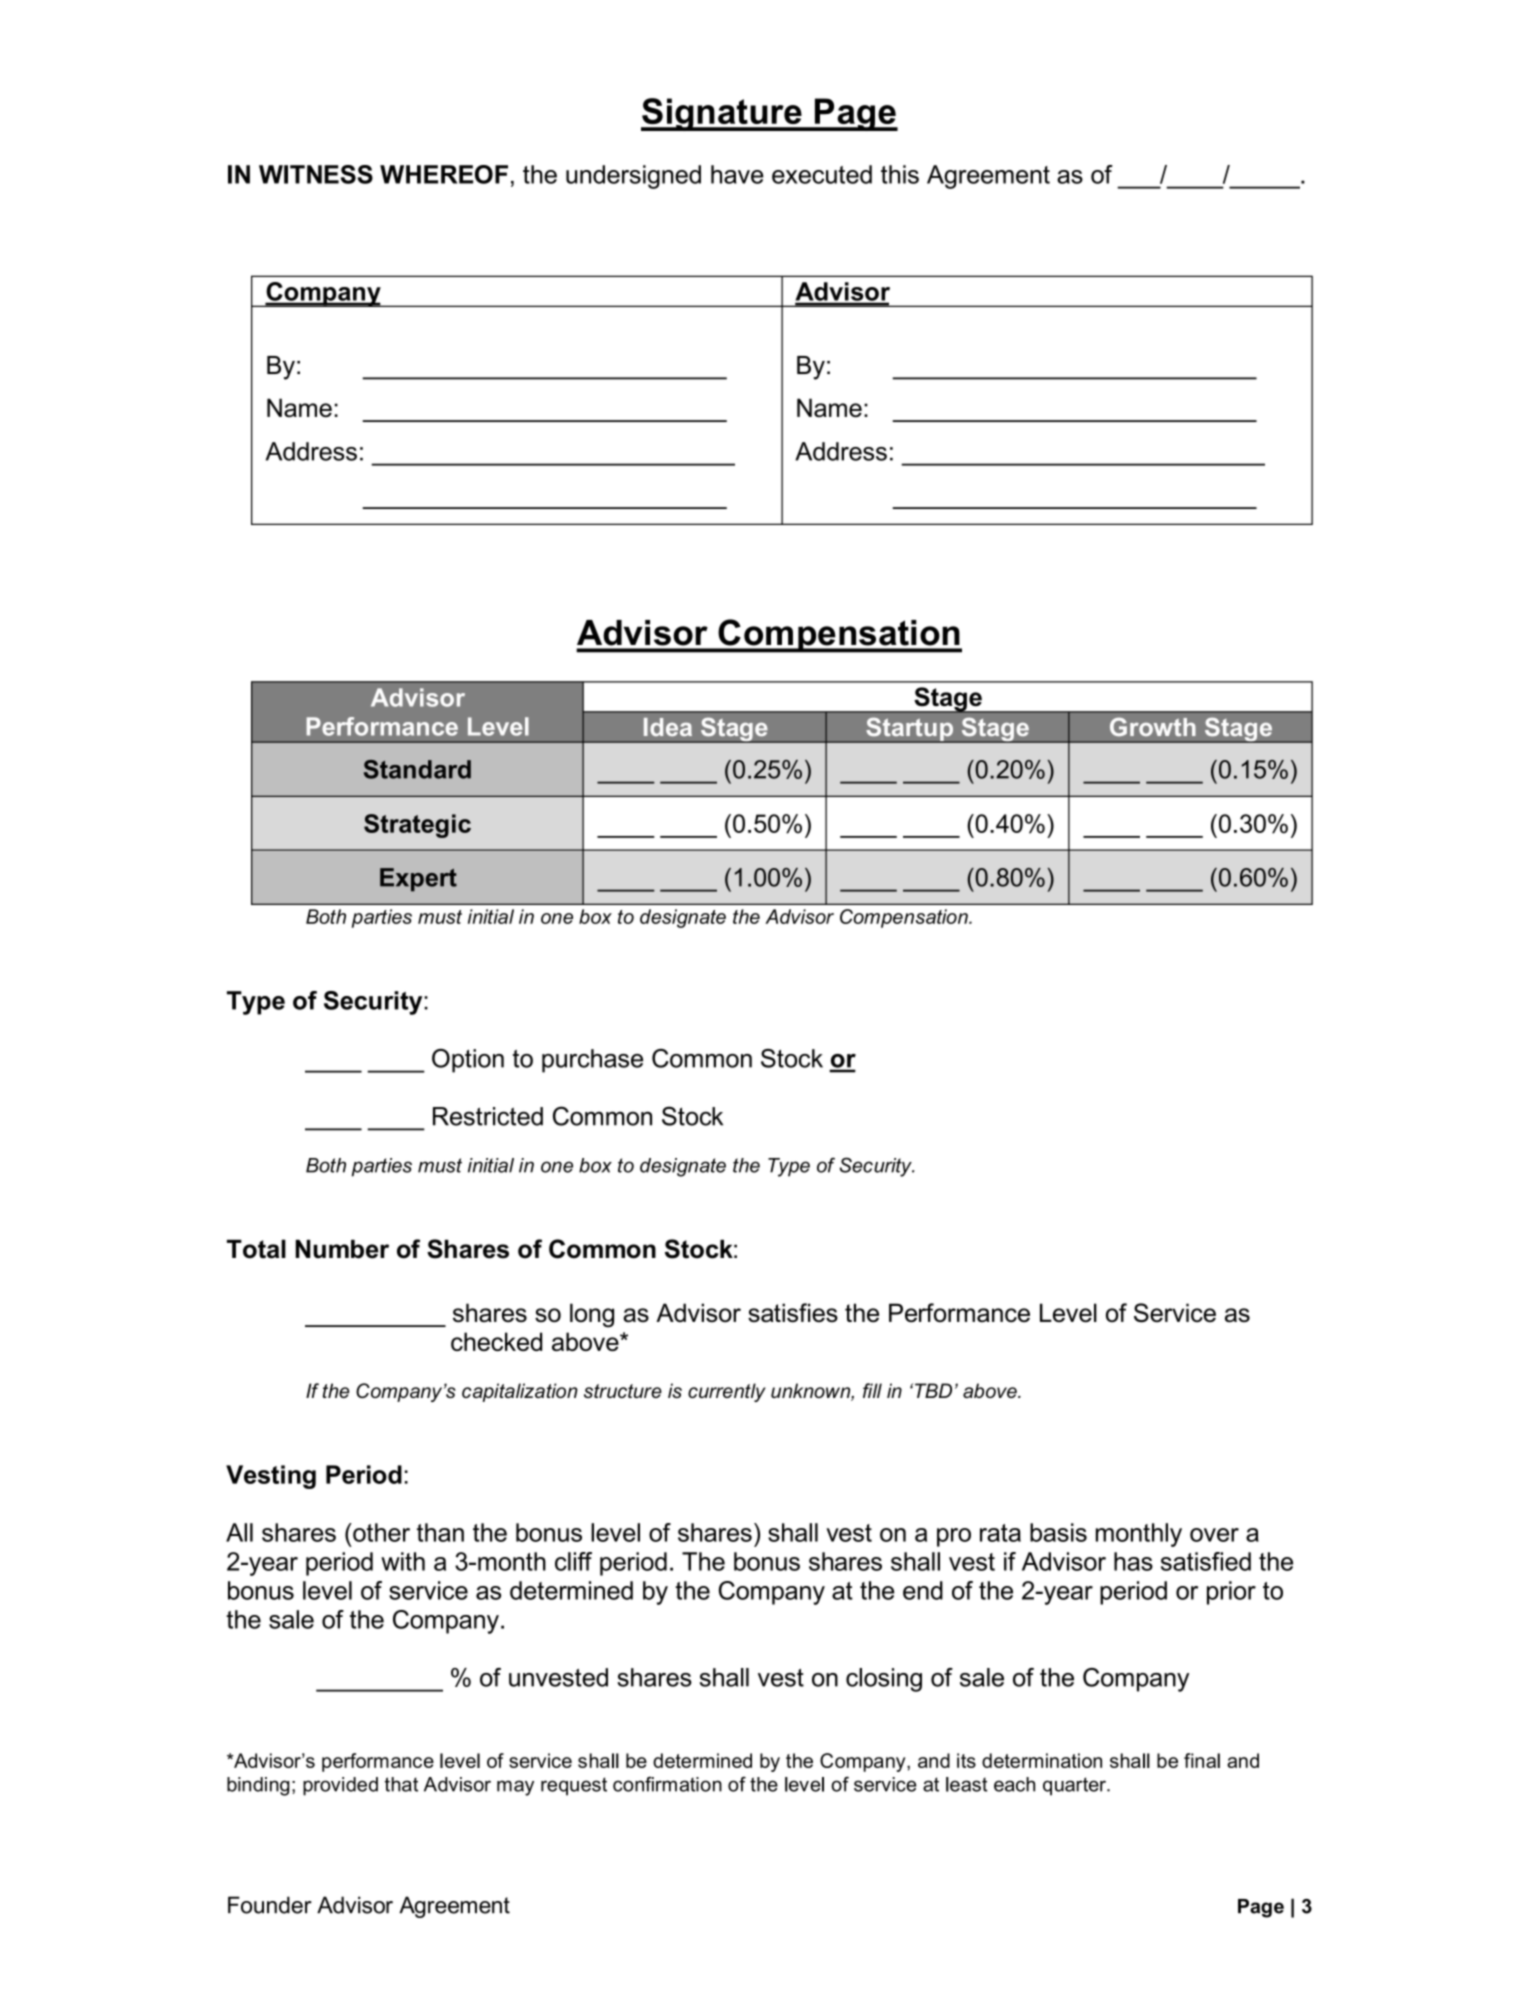 Image resolution: width=1539 pixels, height=1991 pixels. Describe the element at coordinates (468, 1061) in the screenshot. I see `Option` at that location.
